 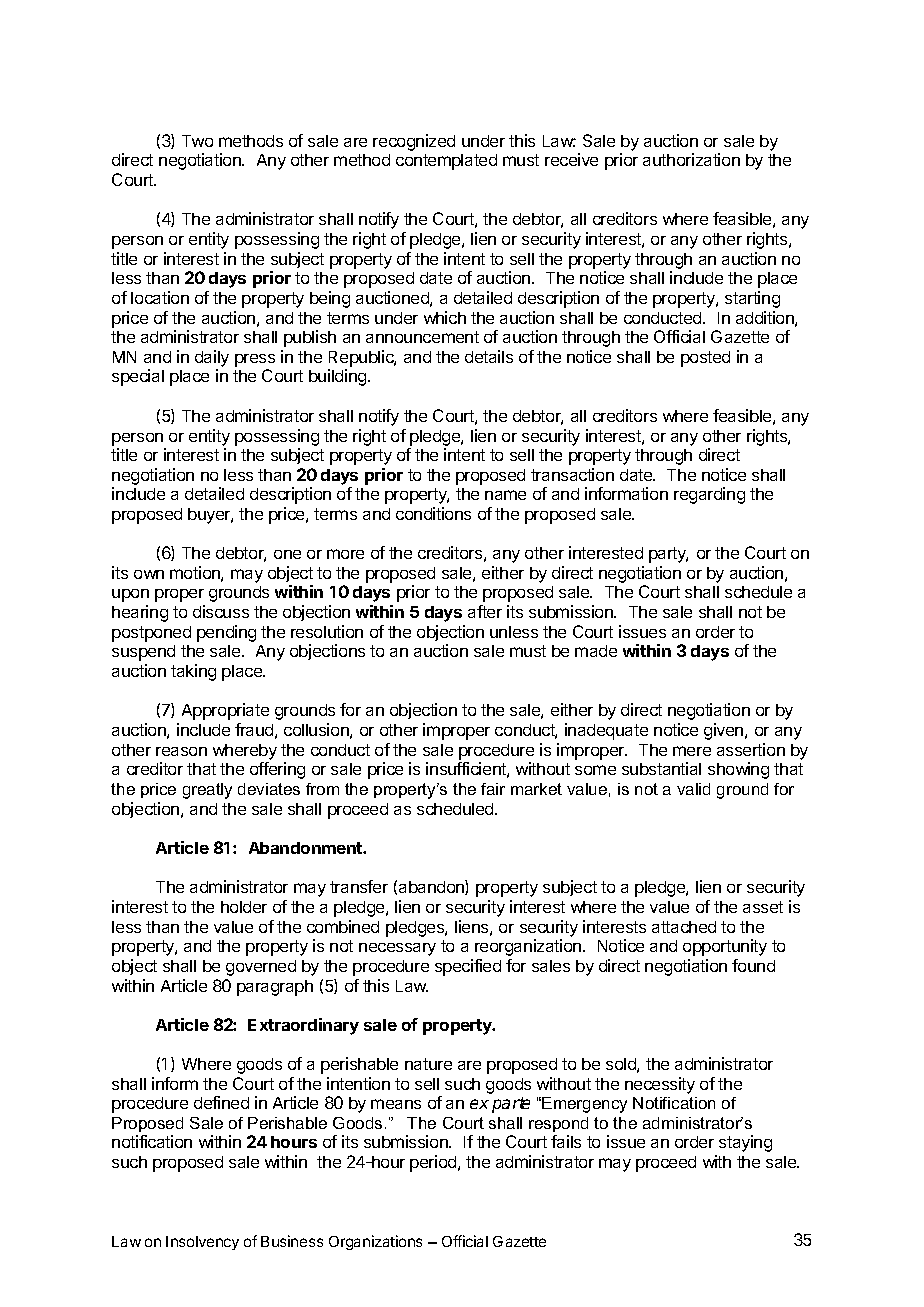 What do you see at coordinates (691, 159) in the page?
I see `authorization` at bounding box center [691, 159].
